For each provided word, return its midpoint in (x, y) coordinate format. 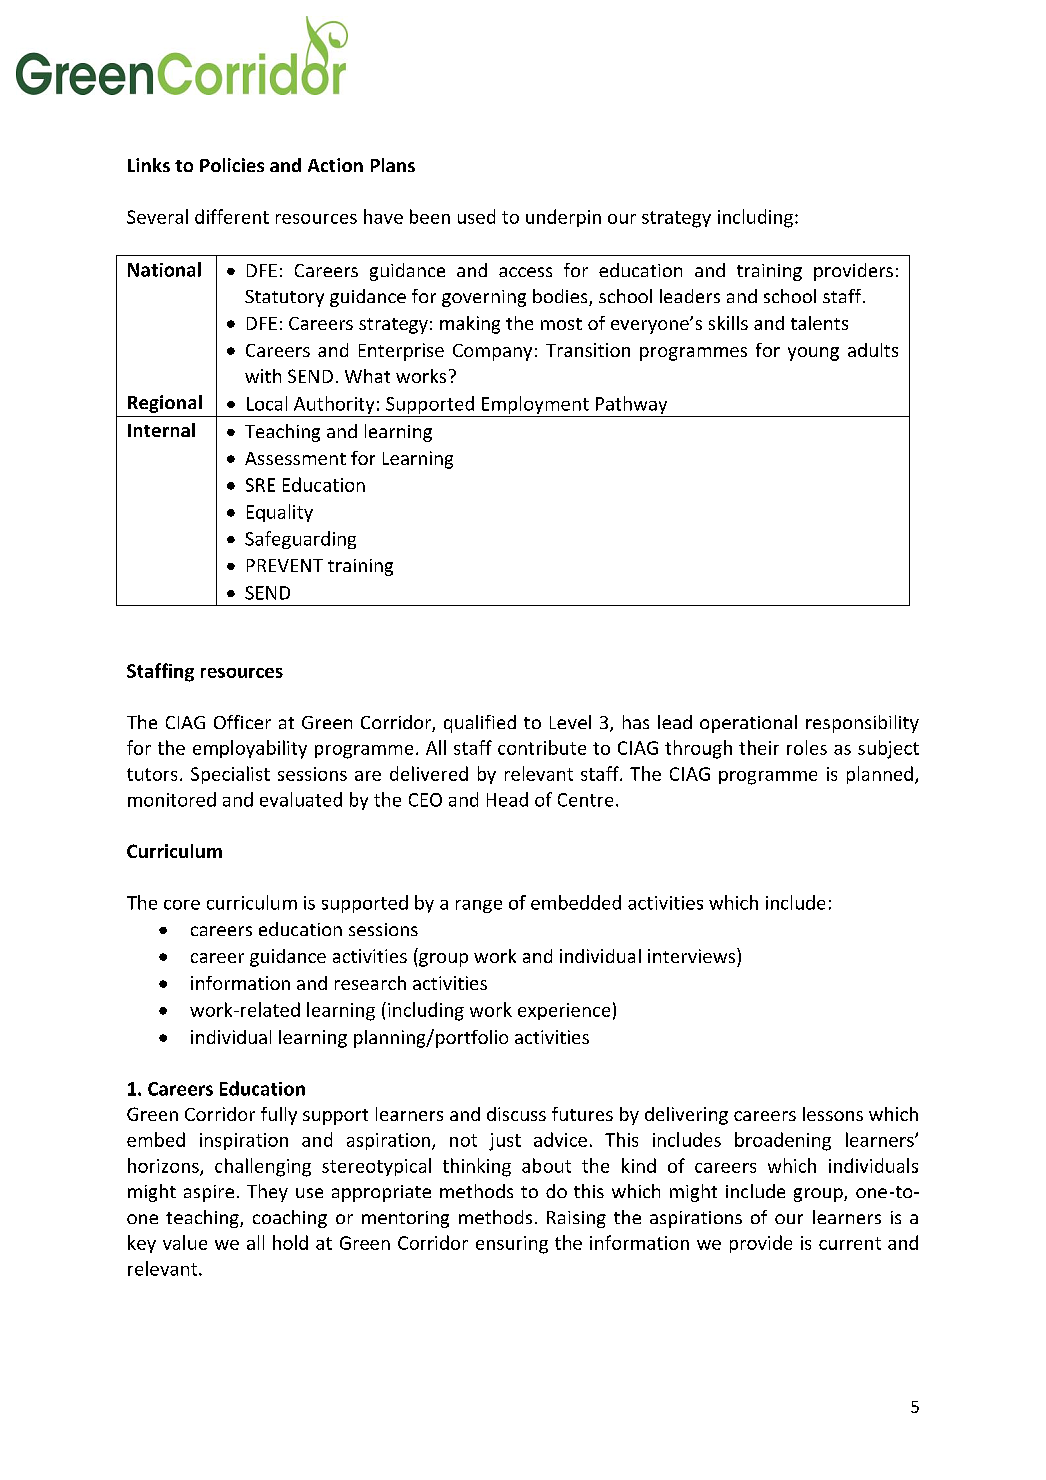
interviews (691, 956)
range (479, 906)
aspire (209, 1193)
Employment (535, 406)
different (232, 216)
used (476, 216)
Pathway (631, 406)
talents (819, 323)
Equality (280, 513)
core (182, 905)
